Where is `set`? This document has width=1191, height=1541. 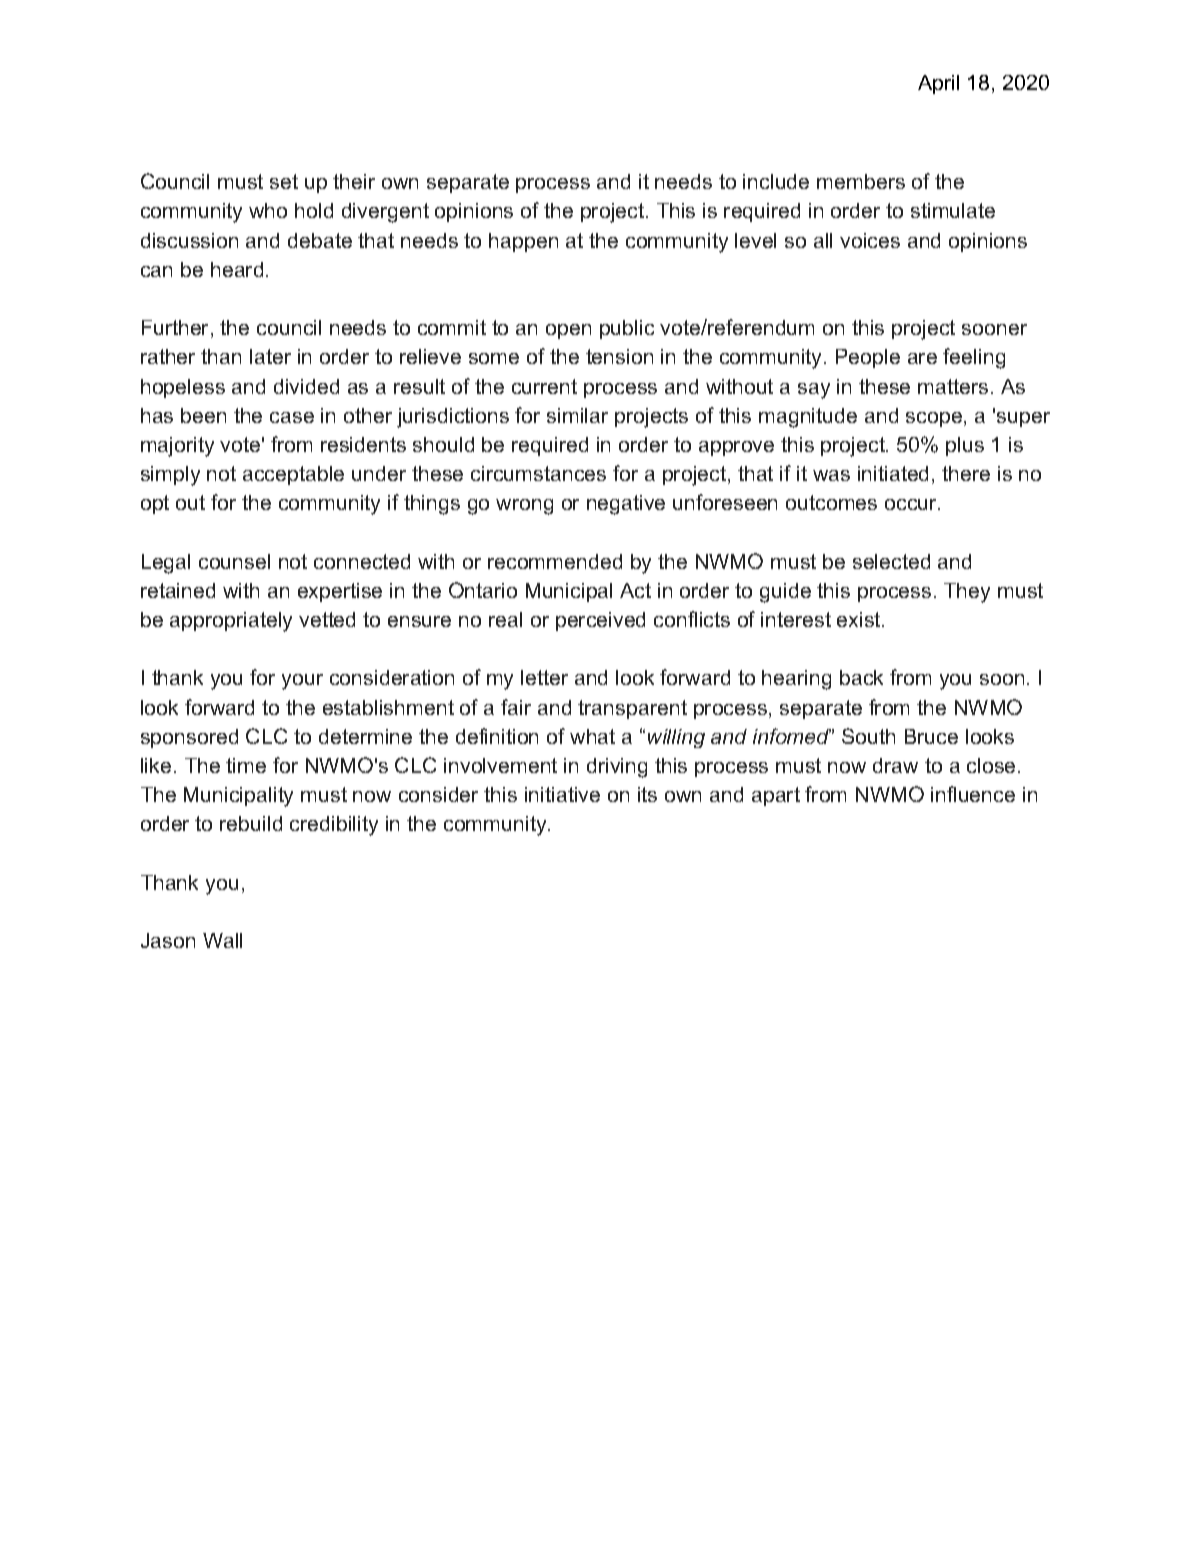 set is located at coordinates (284, 181).
